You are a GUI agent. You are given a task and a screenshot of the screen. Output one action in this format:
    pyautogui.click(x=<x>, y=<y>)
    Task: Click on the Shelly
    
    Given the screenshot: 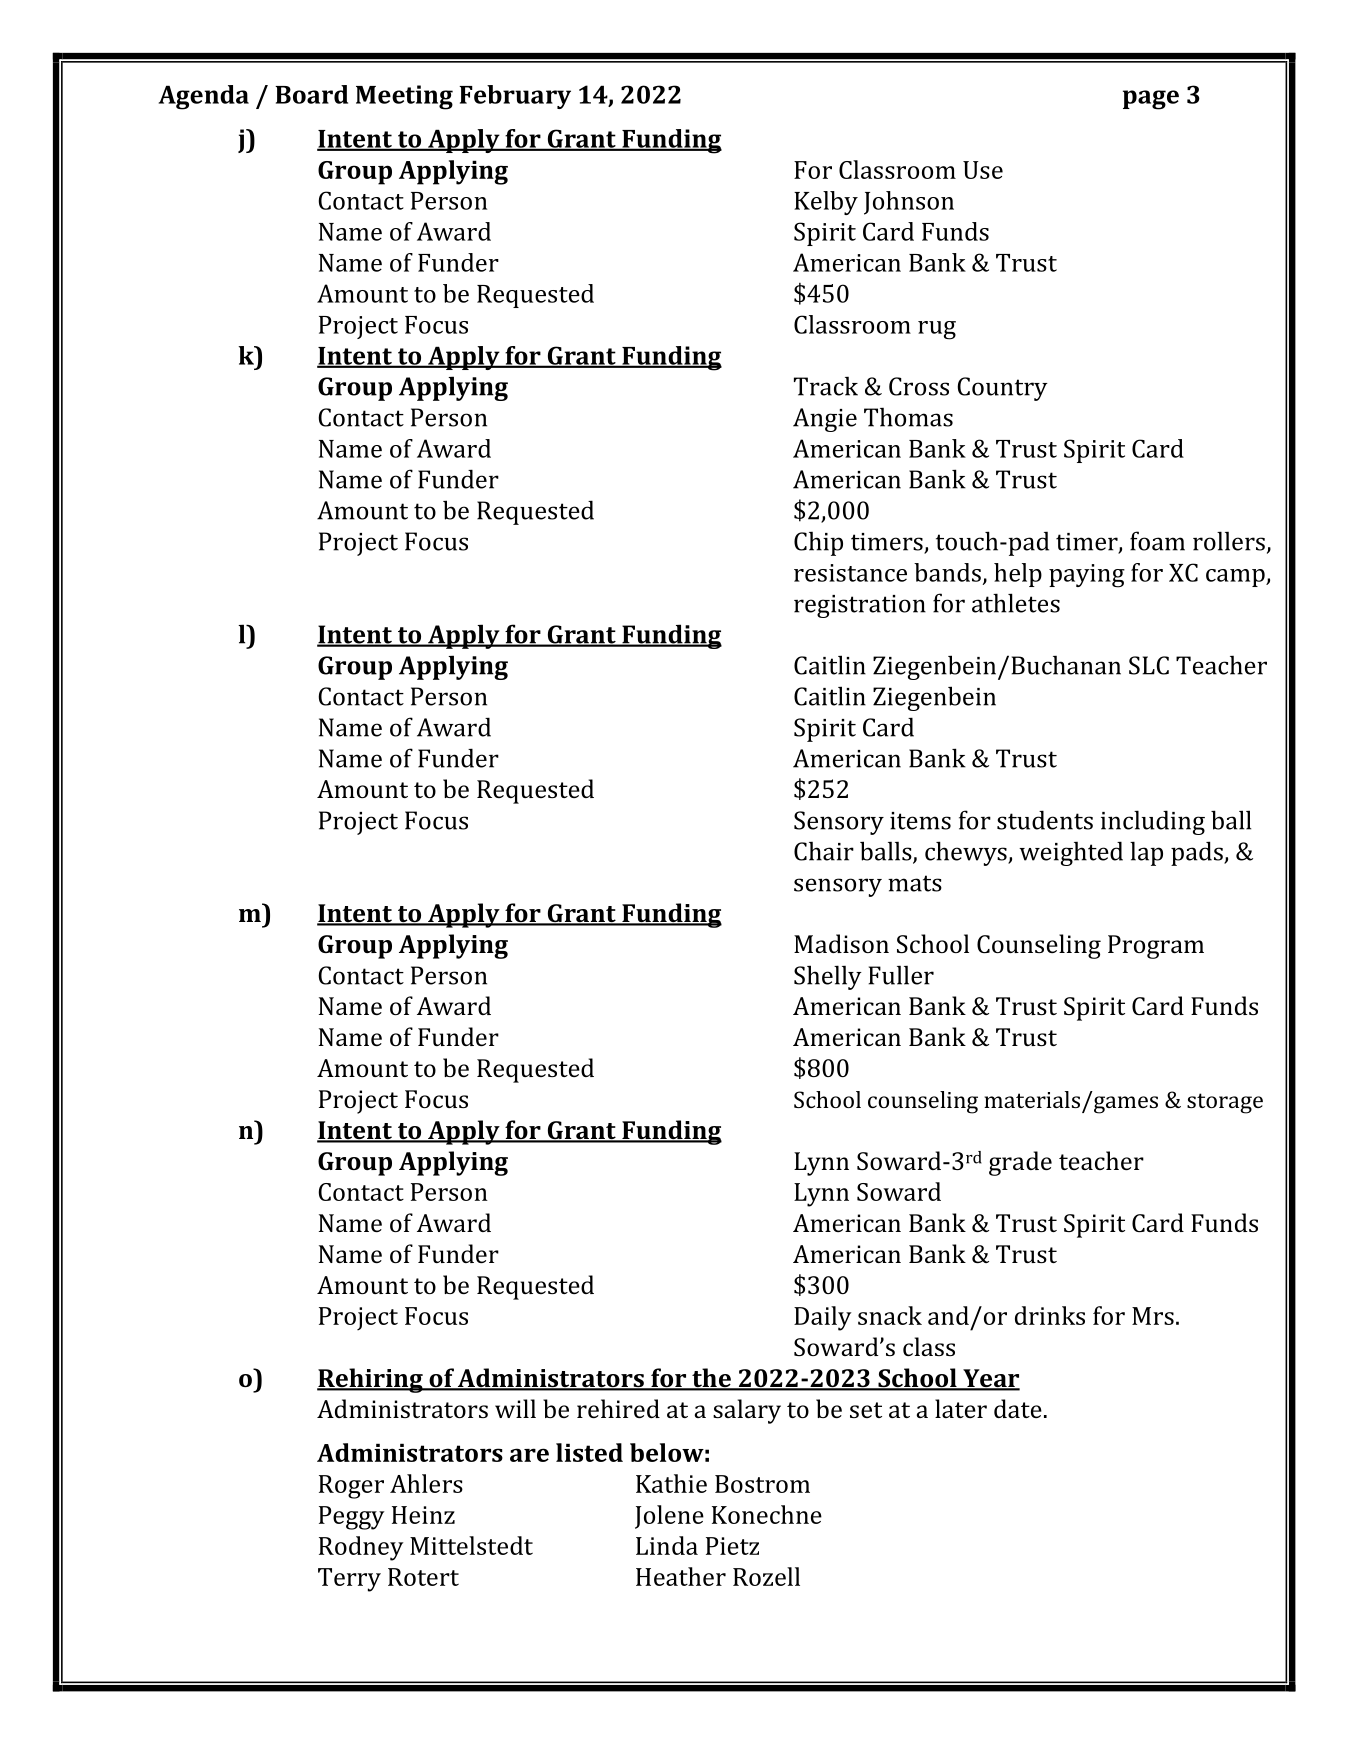 What is the action you would take?
    pyautogui.click(x=828, y=977)
